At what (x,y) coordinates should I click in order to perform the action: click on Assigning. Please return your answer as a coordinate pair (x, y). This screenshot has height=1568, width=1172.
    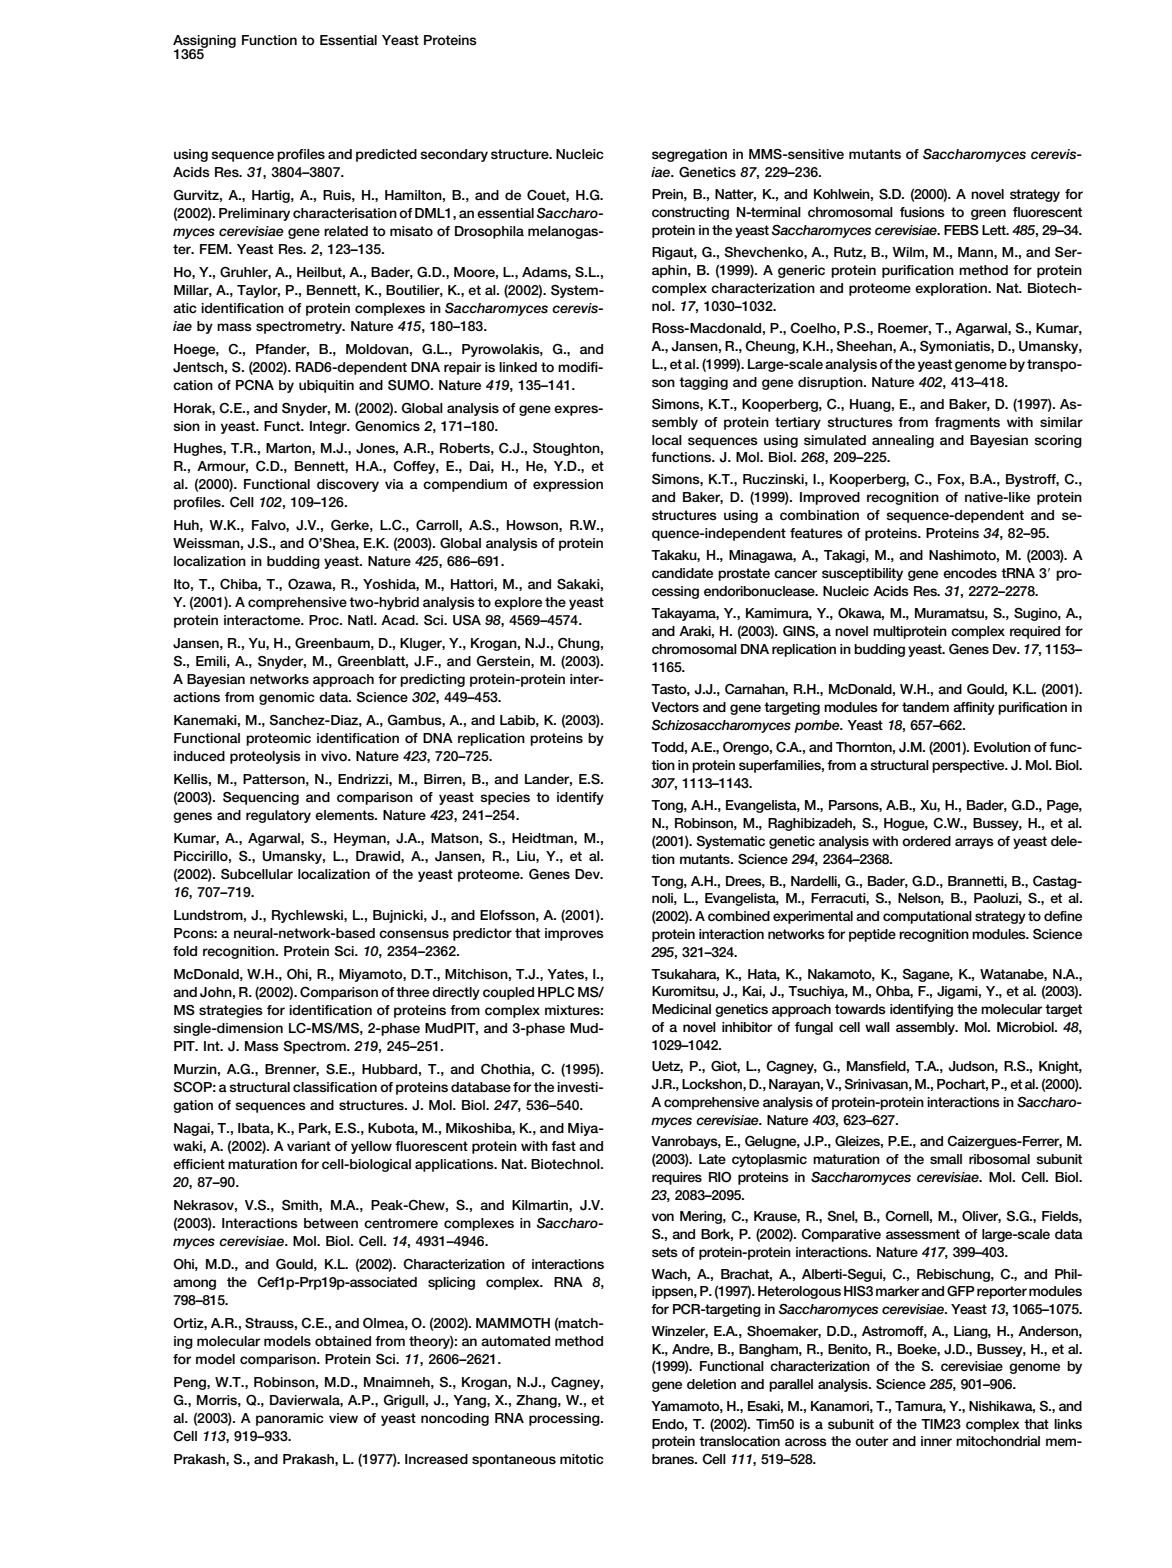
    Looking at the image, I should click on (204, 43).
